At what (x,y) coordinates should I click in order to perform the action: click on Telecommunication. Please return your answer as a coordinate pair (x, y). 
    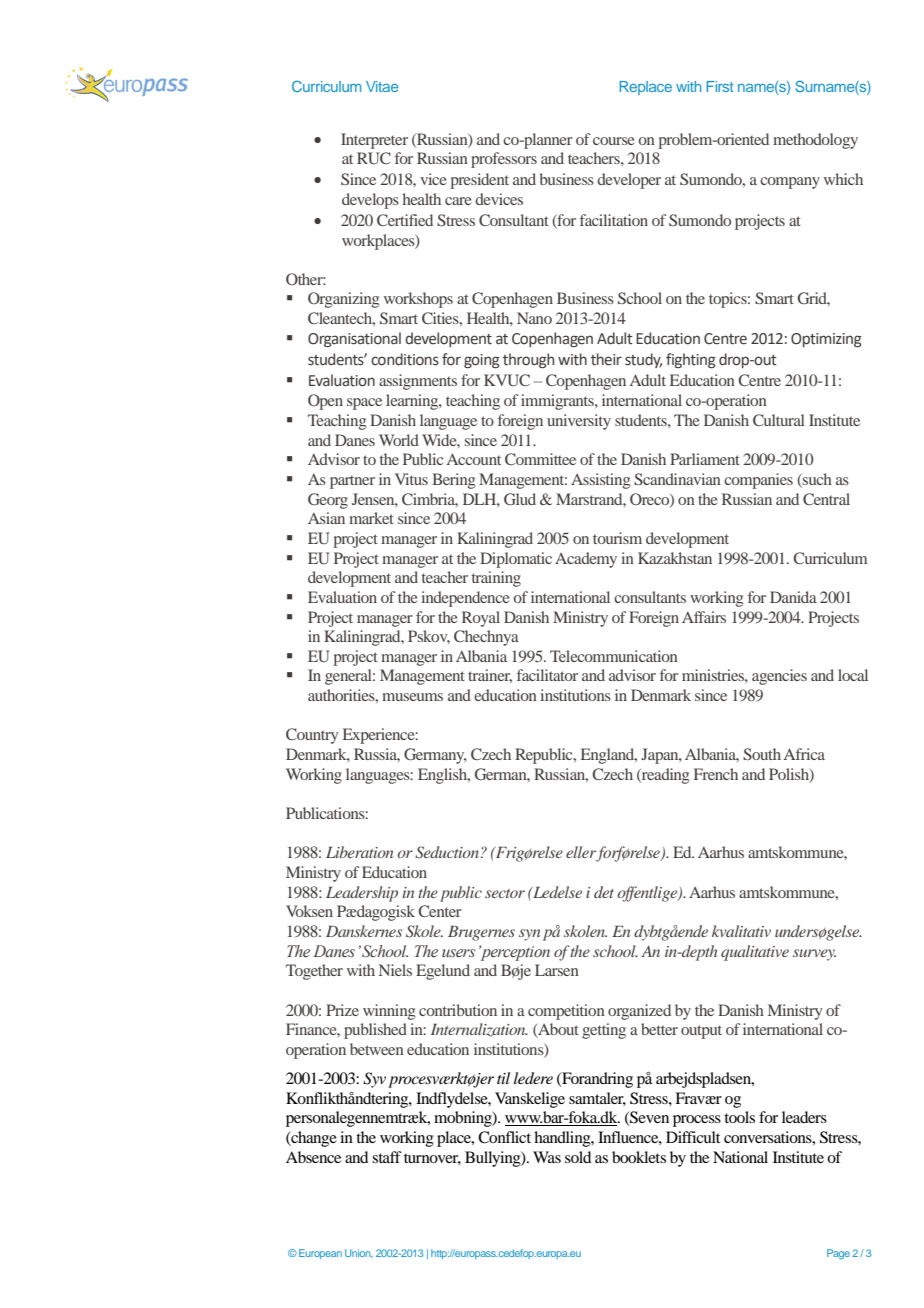
    Looking at the image, I should click on (614, 656).
